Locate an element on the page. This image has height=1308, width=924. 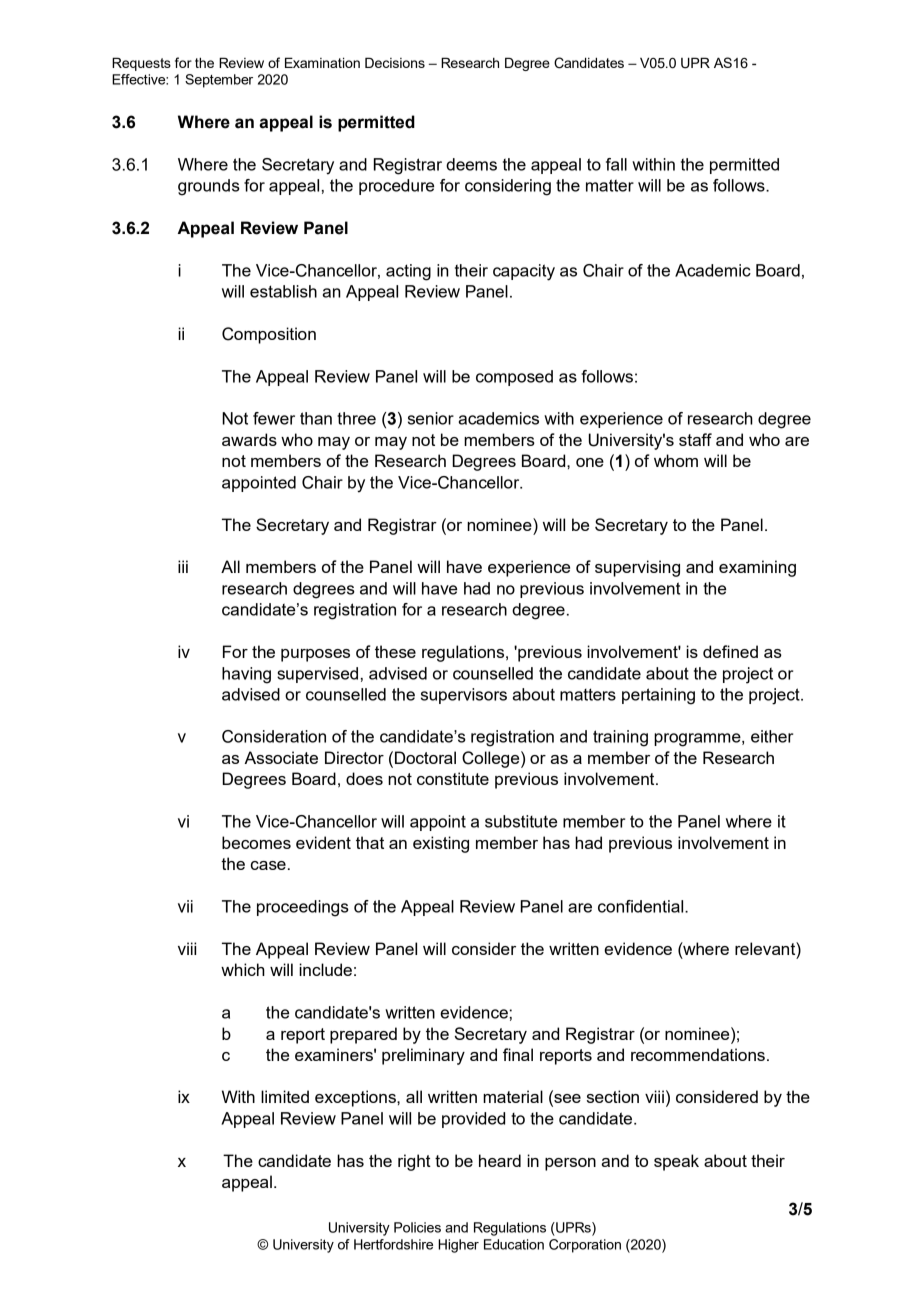
defined is located at coordinates (730, 651).
